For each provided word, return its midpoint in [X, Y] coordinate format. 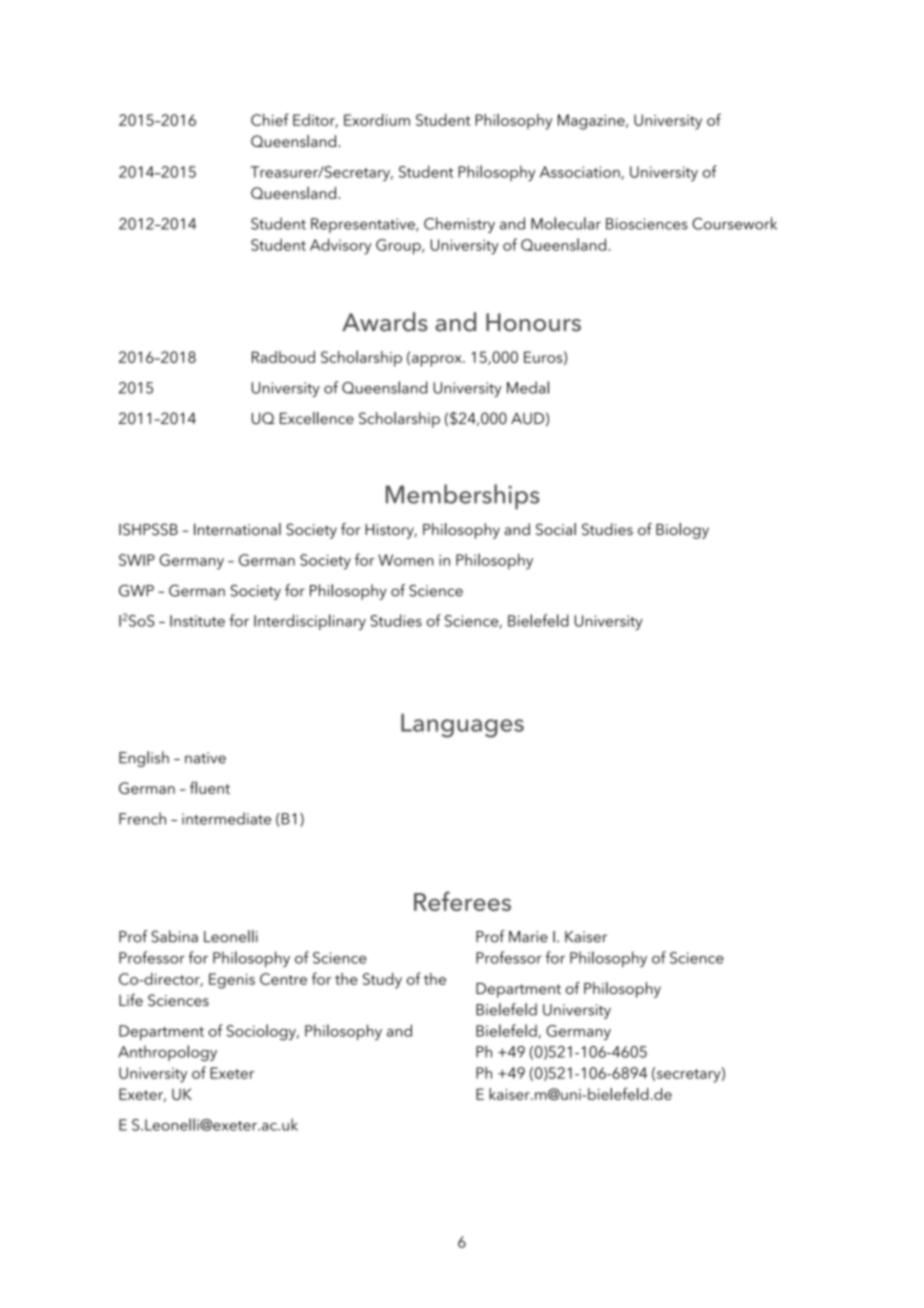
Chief [270, 119]
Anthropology [167, 1053]
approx [438, 361]
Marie [528, 937]
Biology [682, 531]
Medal [528, 387]
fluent [210, 787]
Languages [462, 726]
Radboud [283, 357]
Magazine [592, 122]
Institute [197, 621]
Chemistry [459, 225]
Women [405, 560]
